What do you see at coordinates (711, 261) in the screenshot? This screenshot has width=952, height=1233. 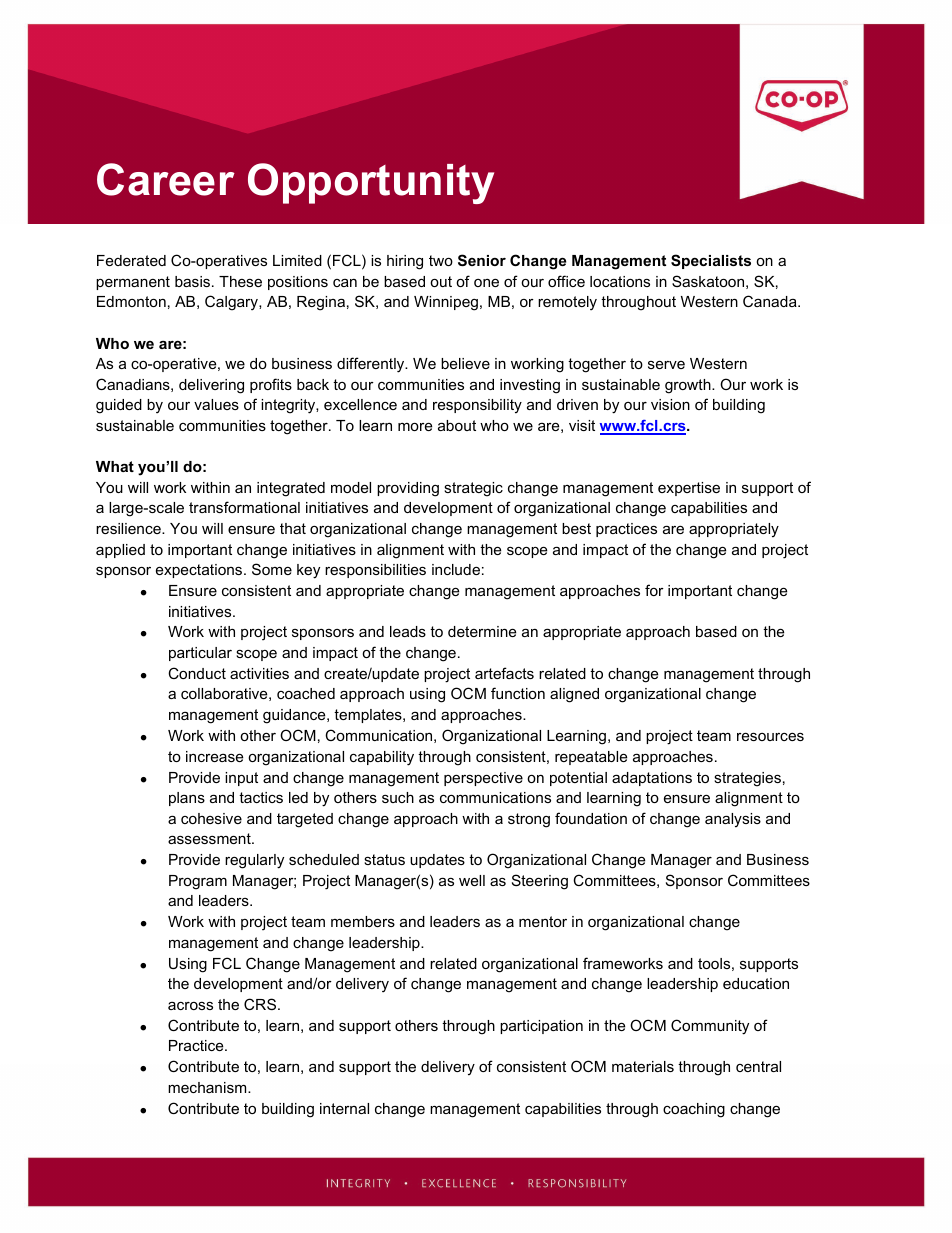 I see `Specialists` at bounding box center [711, 261].
